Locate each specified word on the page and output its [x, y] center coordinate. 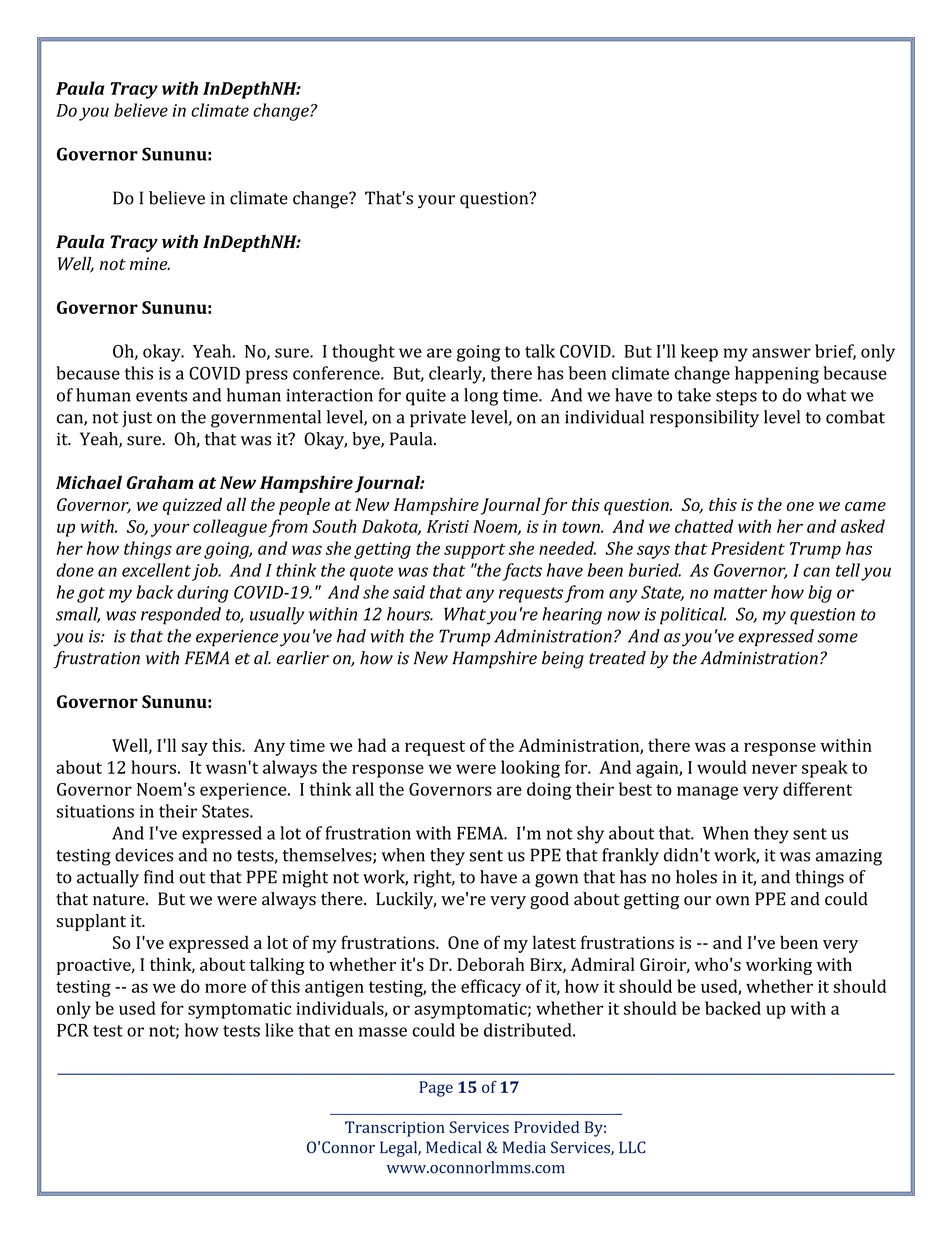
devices [144, 855]
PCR [73, 1030]
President [748, 548]
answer [781, 353]
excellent [156, 570]
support [474, 551]
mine [150, 263]
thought [363, 353]
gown [556, 881]
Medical [454, 1147]
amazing [849, 857]
